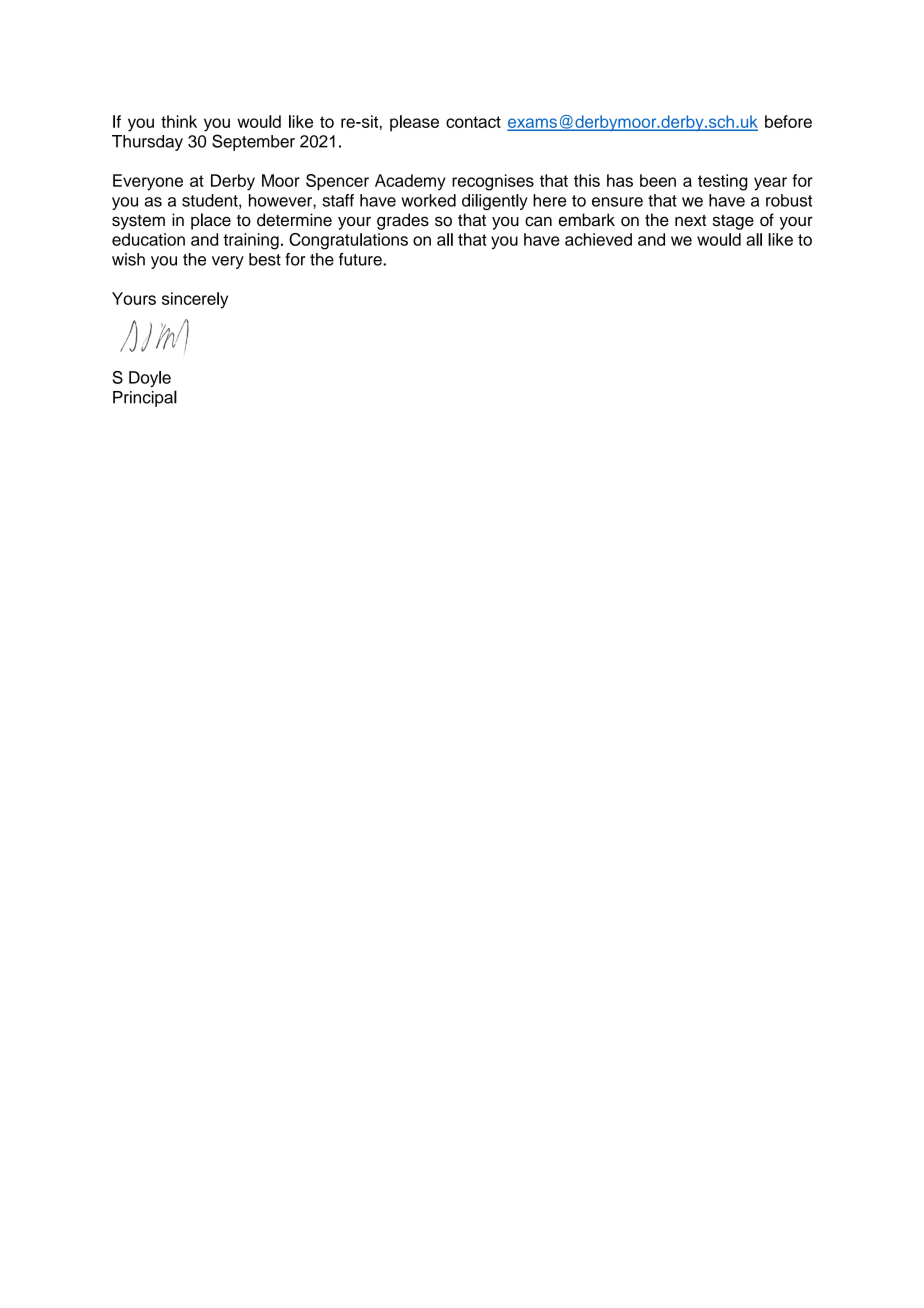 The height and width of the screenshot is (1308, 924). Describe the element at coordinates (473, 122) in the screenshot. I see `contact` at that location.
